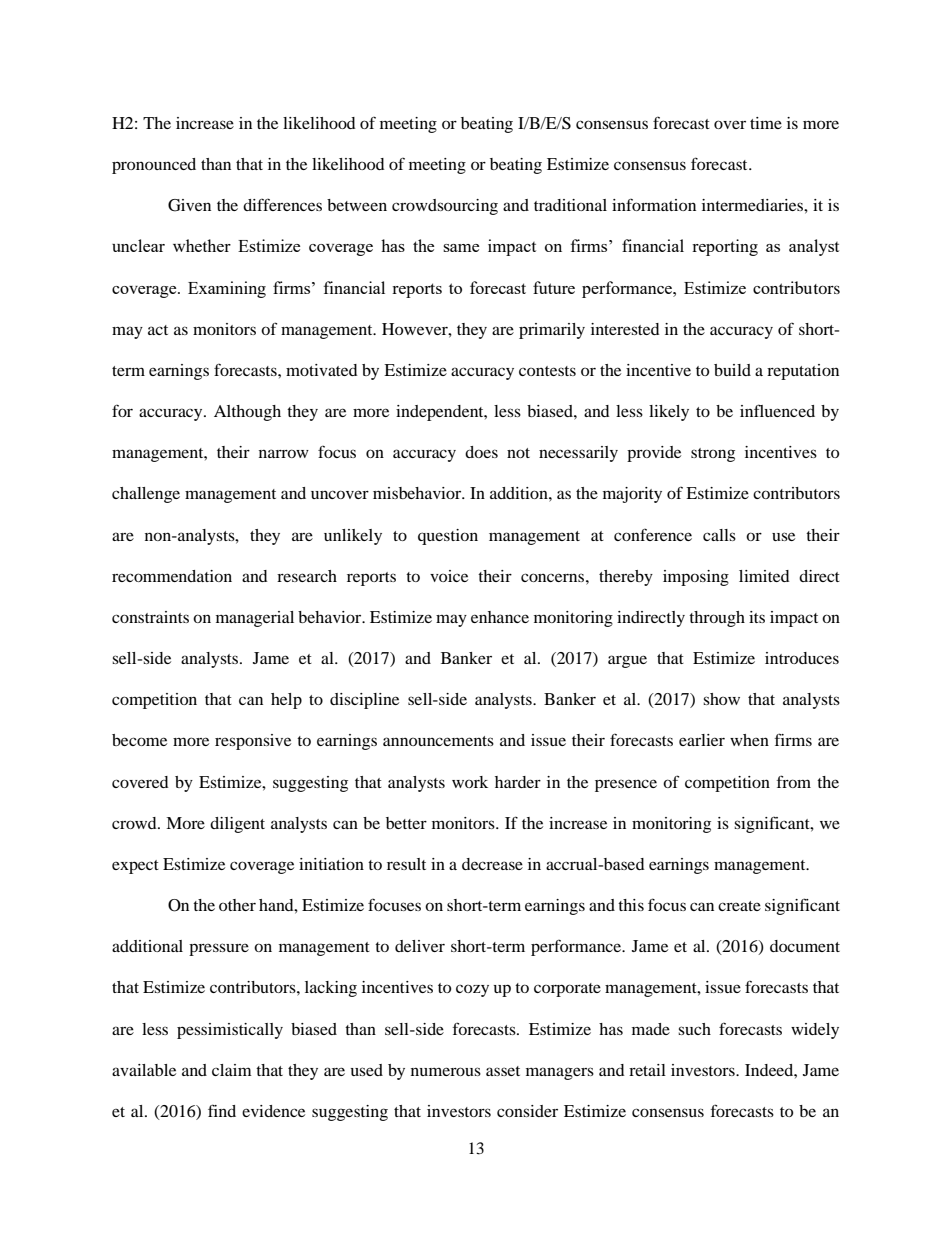 The height and width of the page is (1233, 952). I want to click on pronounced, so click(154, 166).
